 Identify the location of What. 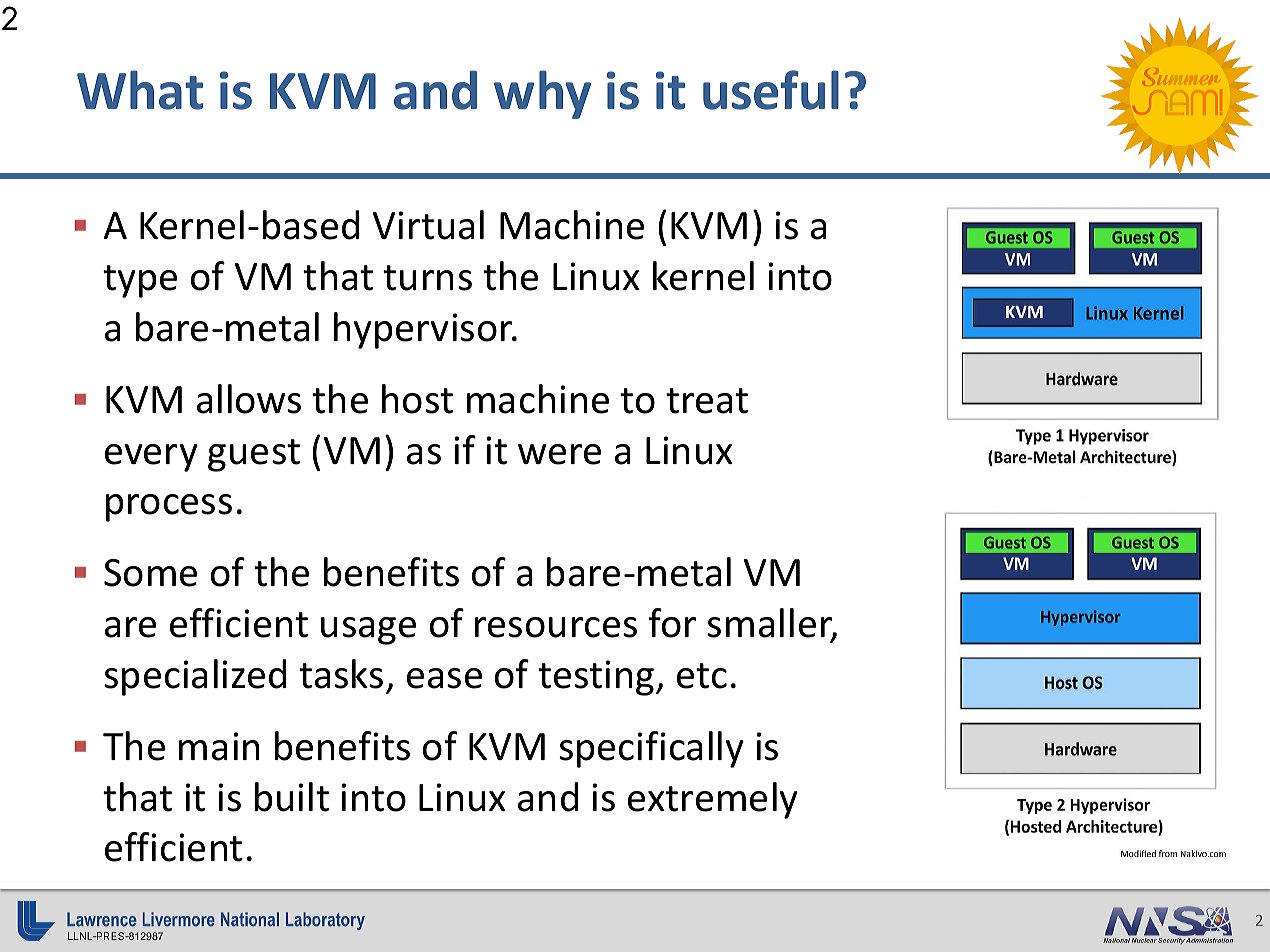
(140, 90).
